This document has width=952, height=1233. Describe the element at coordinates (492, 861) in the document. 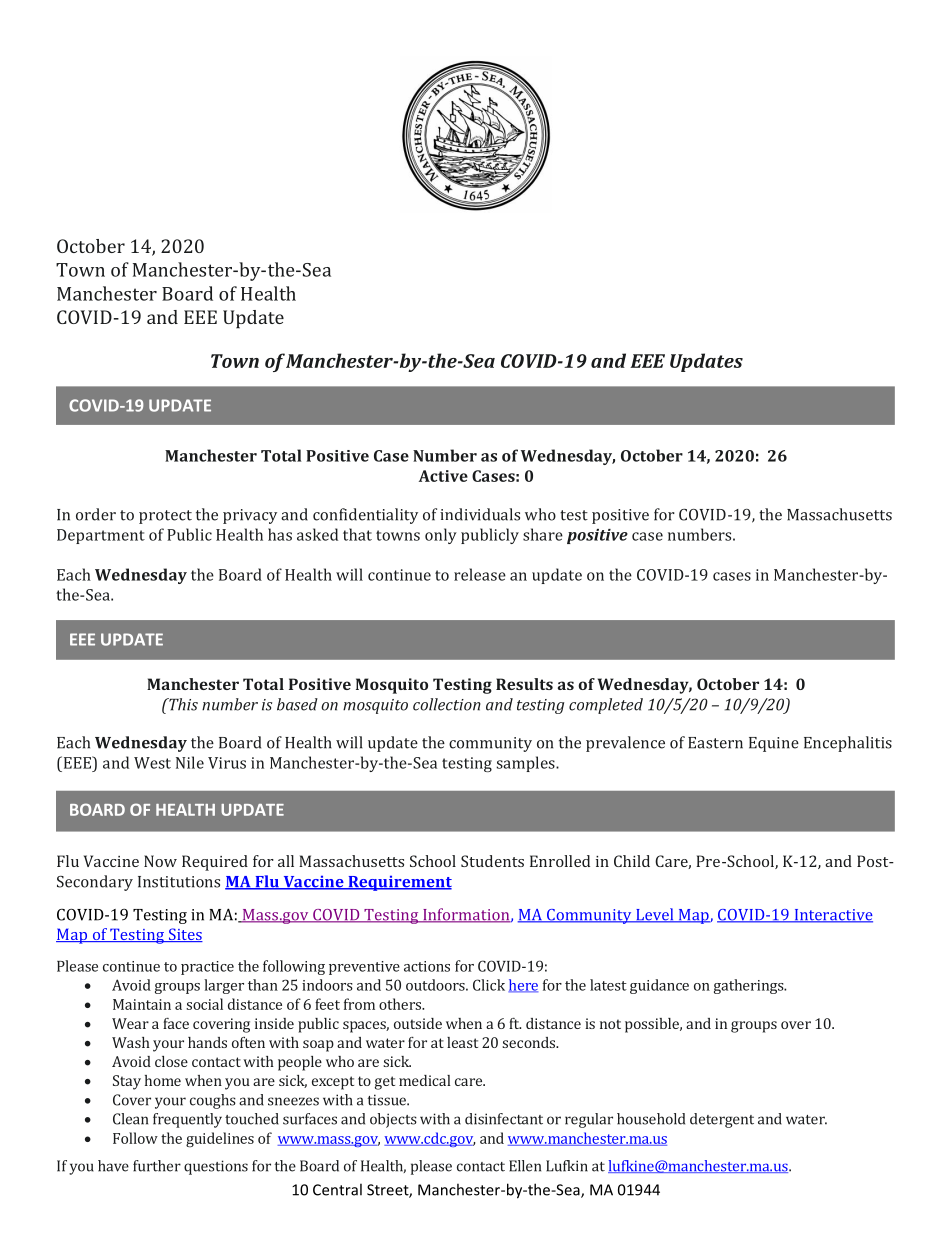

I see `Students` at that location.
